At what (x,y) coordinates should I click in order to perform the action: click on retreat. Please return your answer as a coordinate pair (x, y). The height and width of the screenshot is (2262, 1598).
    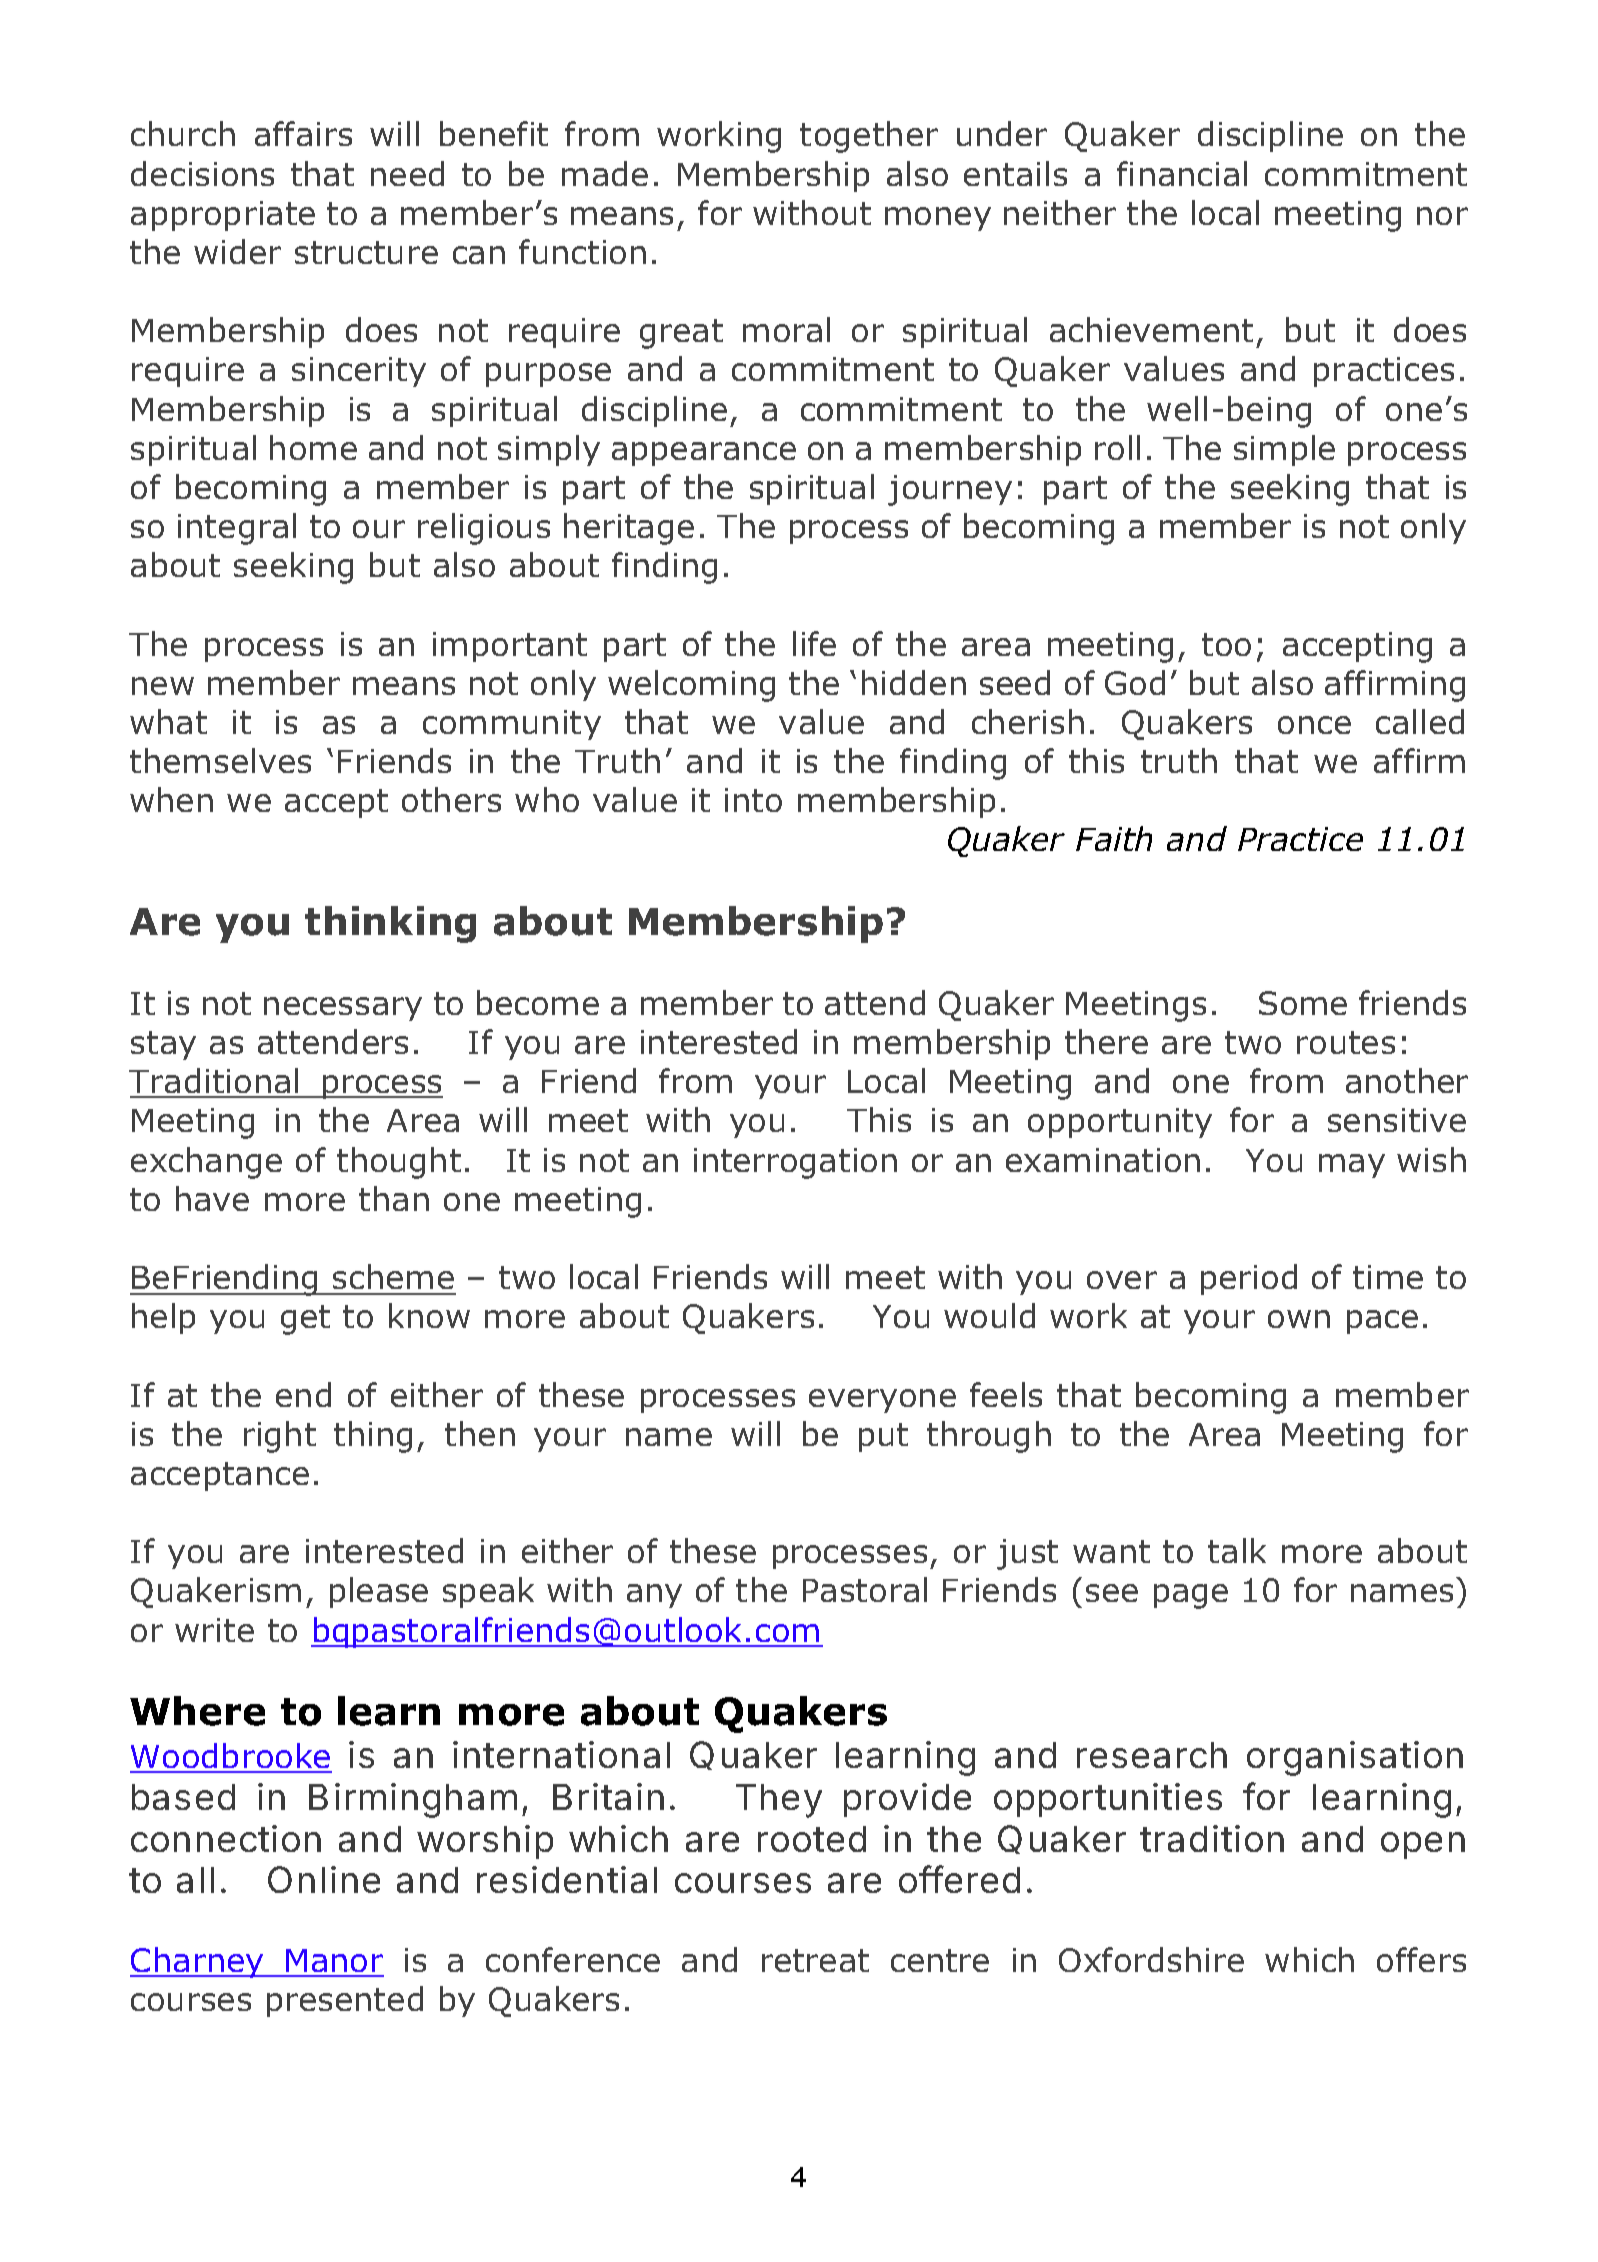
    Looking at the image, I should click on (815, 1960).
